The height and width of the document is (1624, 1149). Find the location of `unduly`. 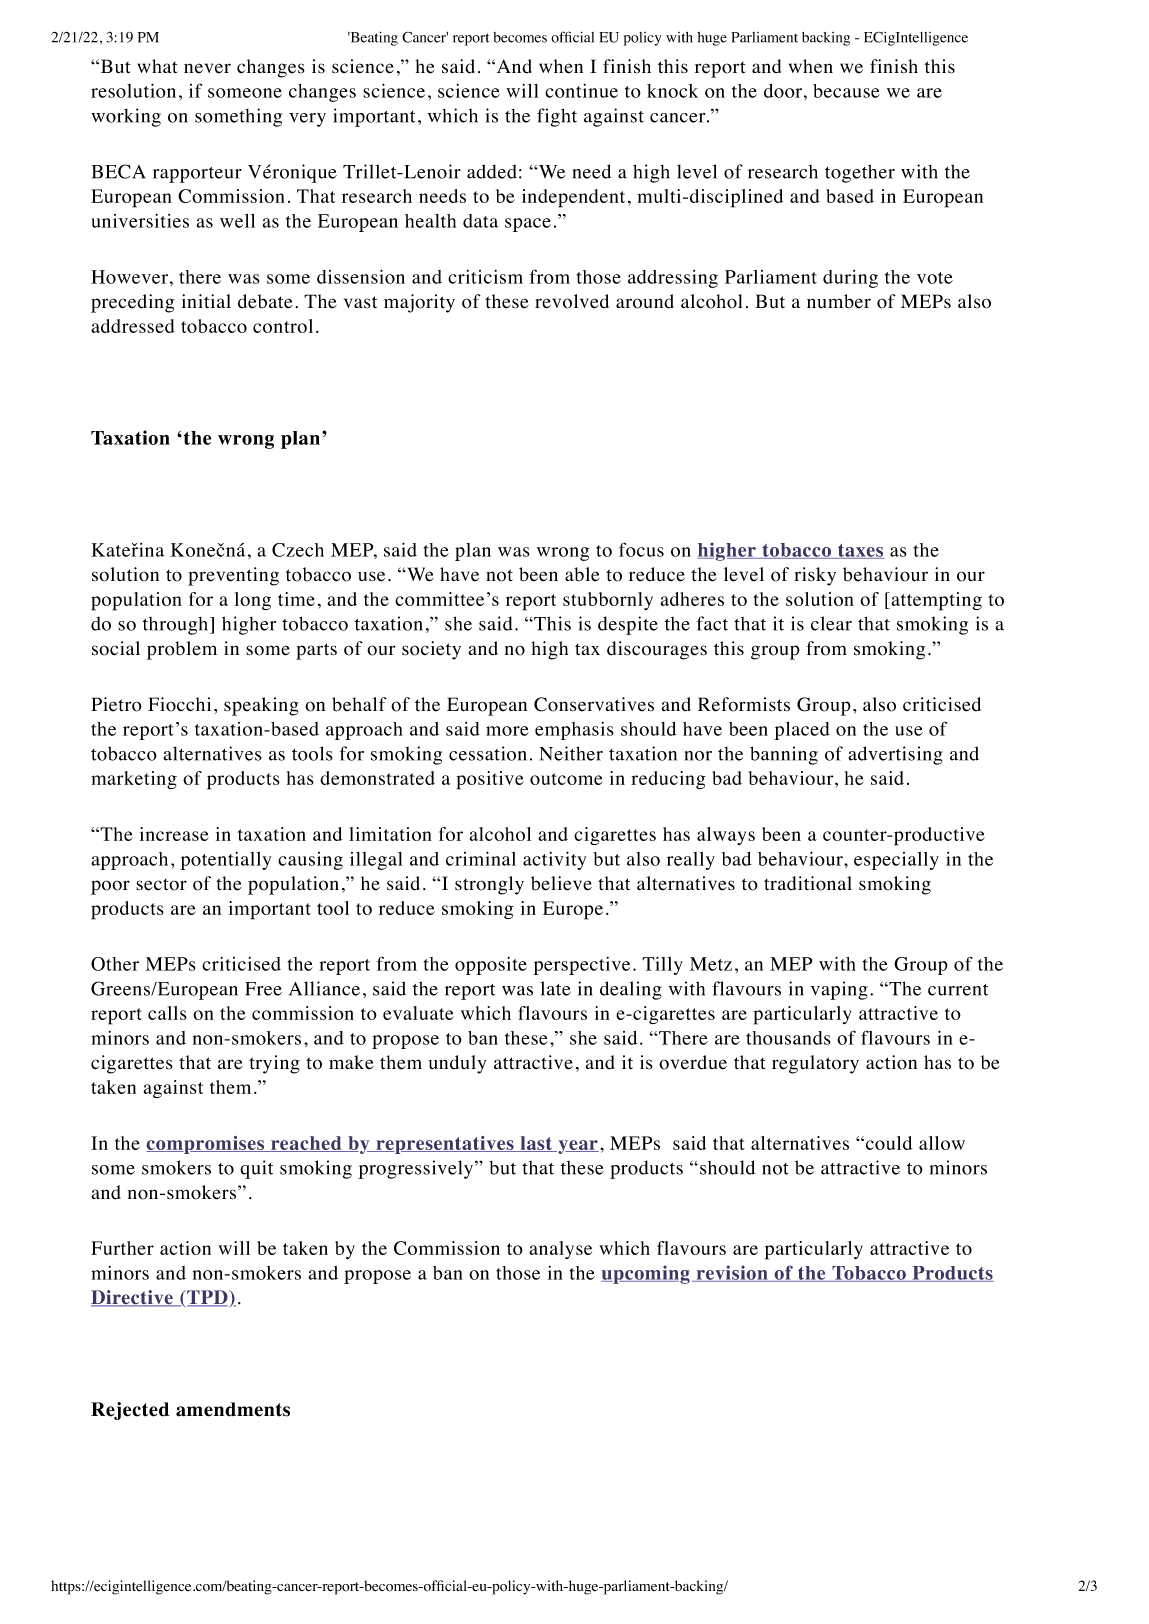

unduly is located at coordinates (457, 1064).
